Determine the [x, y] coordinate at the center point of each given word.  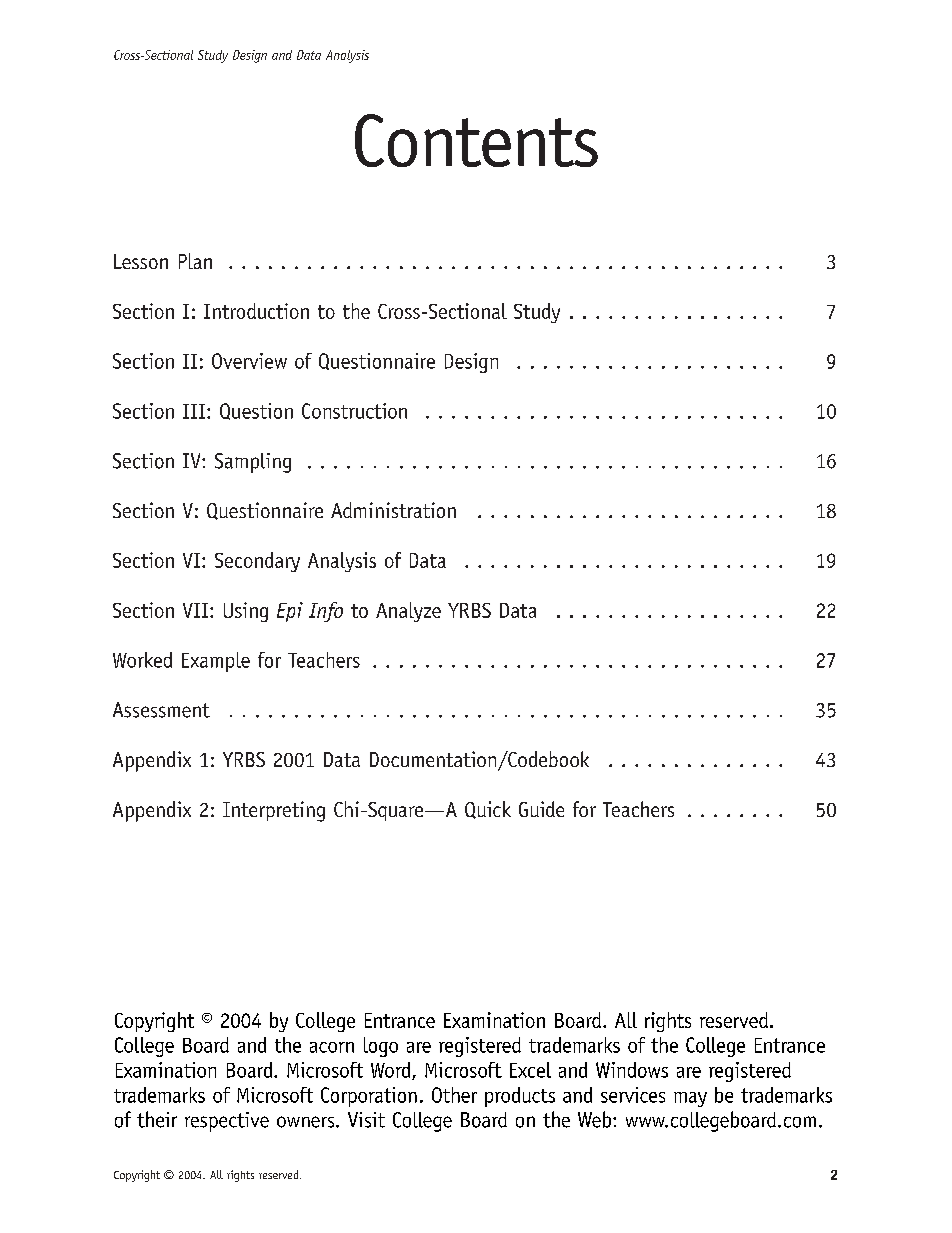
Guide [541, 809]
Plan [195, 261]
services [633, 1095]
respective [227, 1122]
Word [392, 1071]
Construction [354, 411]
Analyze [408, 612]
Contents [476, 140]
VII [195, 610]
